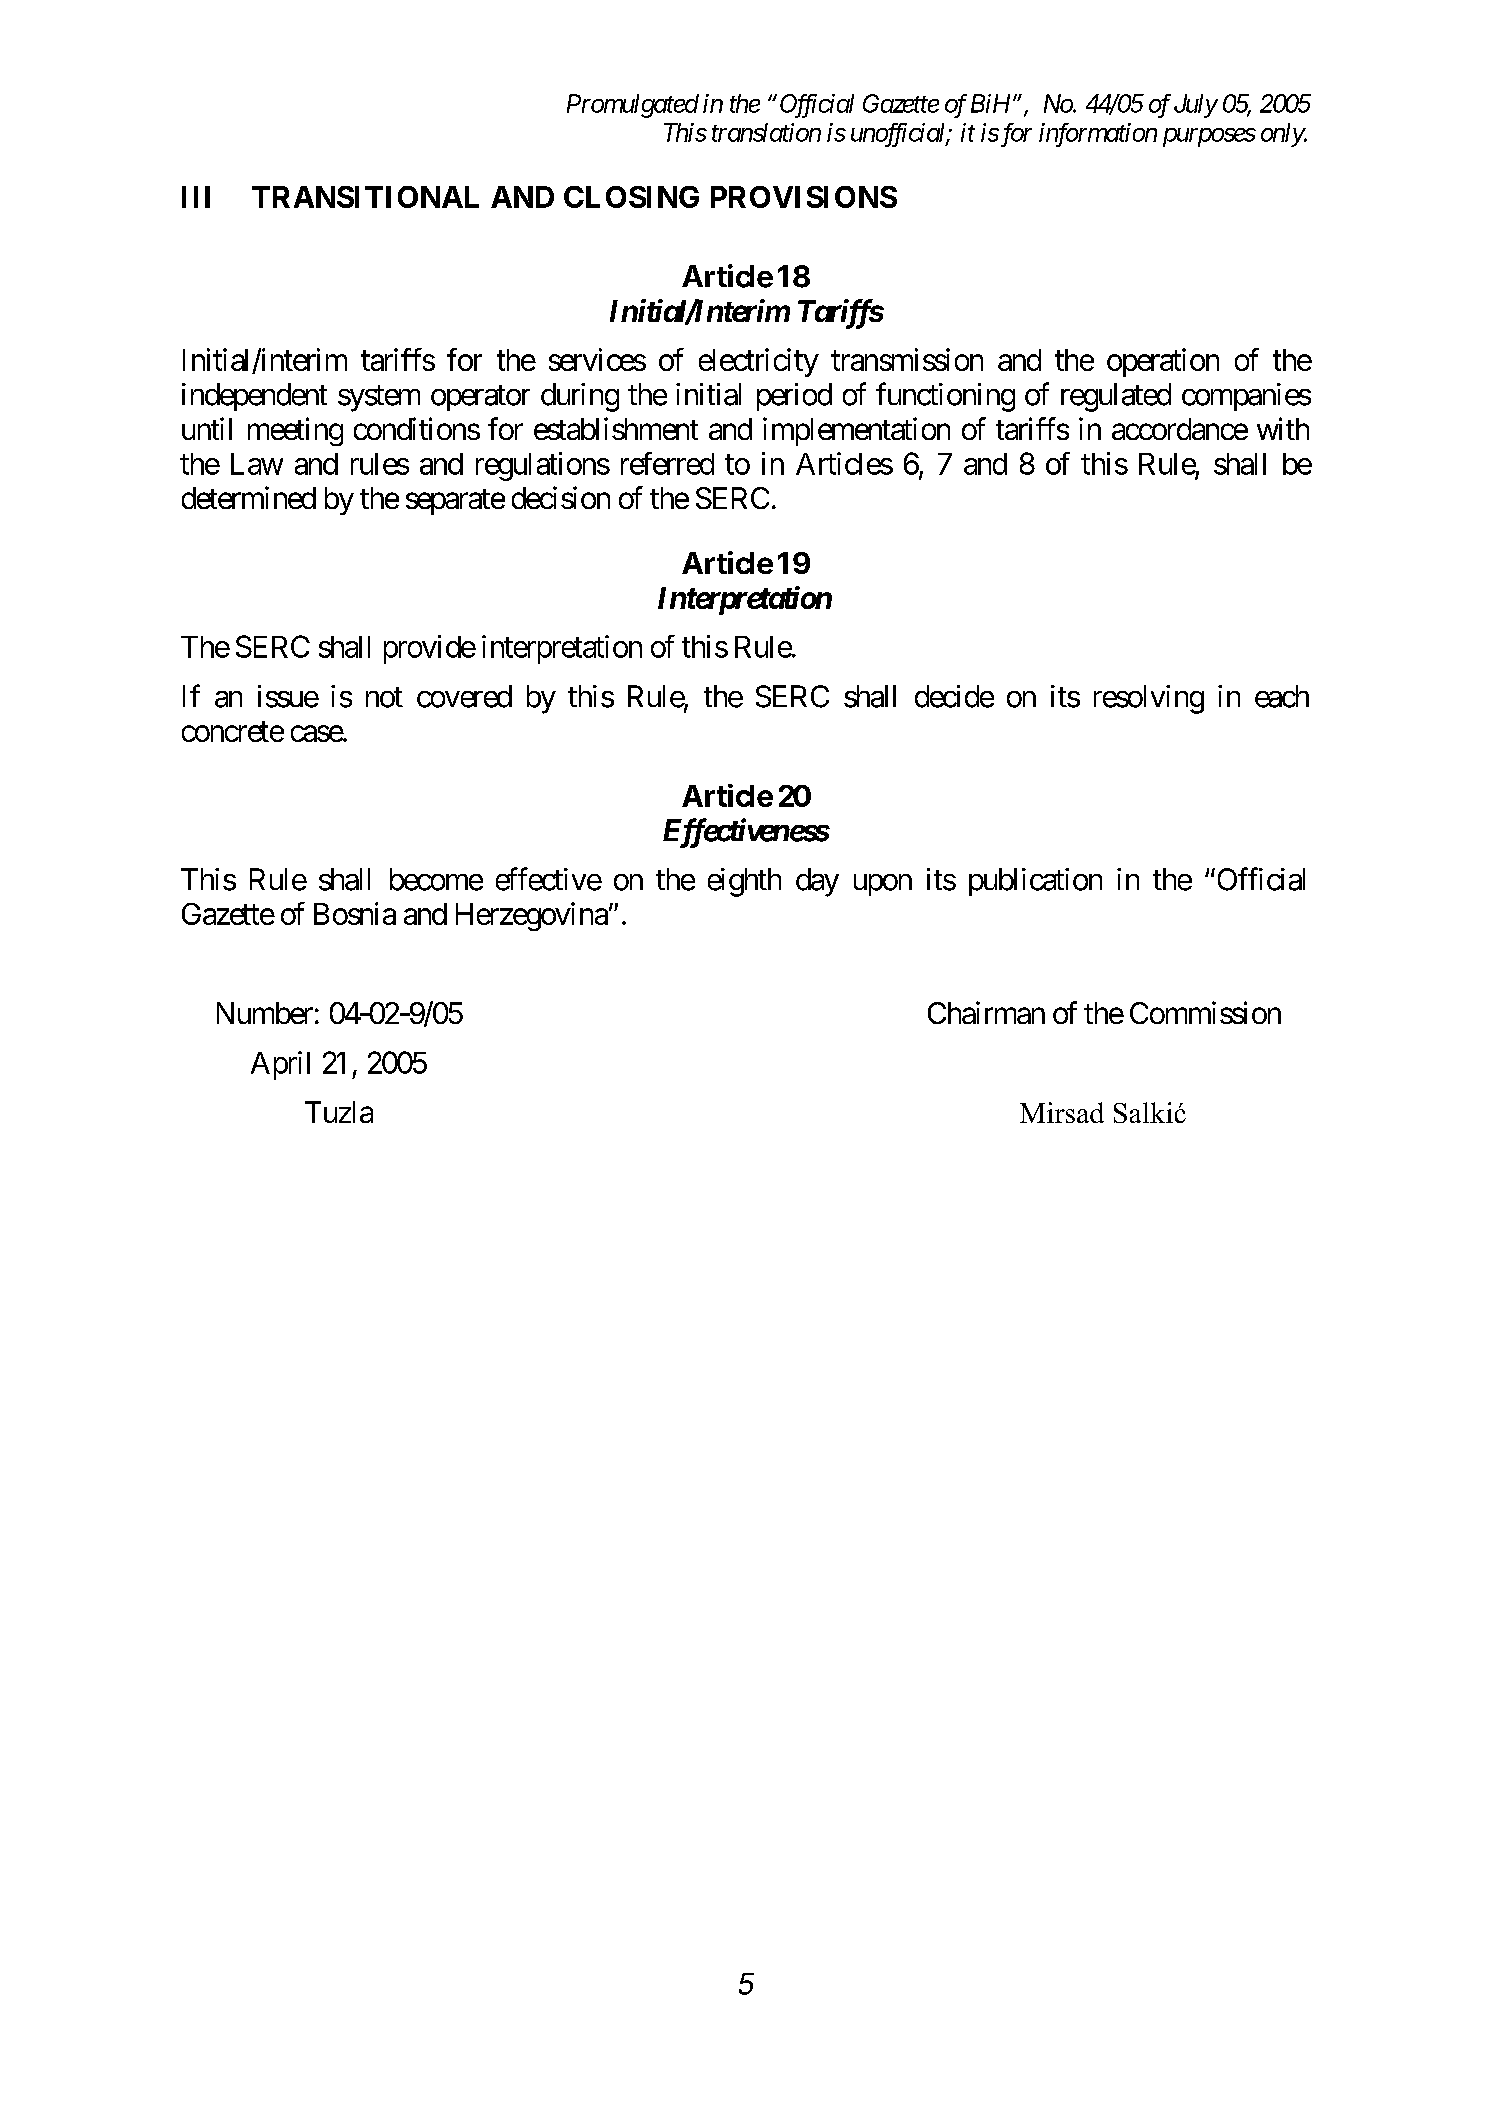 This document has width=1489, height=2107. What do you see at coordinates (766, 132) in the document?
I see `translation` at bounding box center [766, 132].
